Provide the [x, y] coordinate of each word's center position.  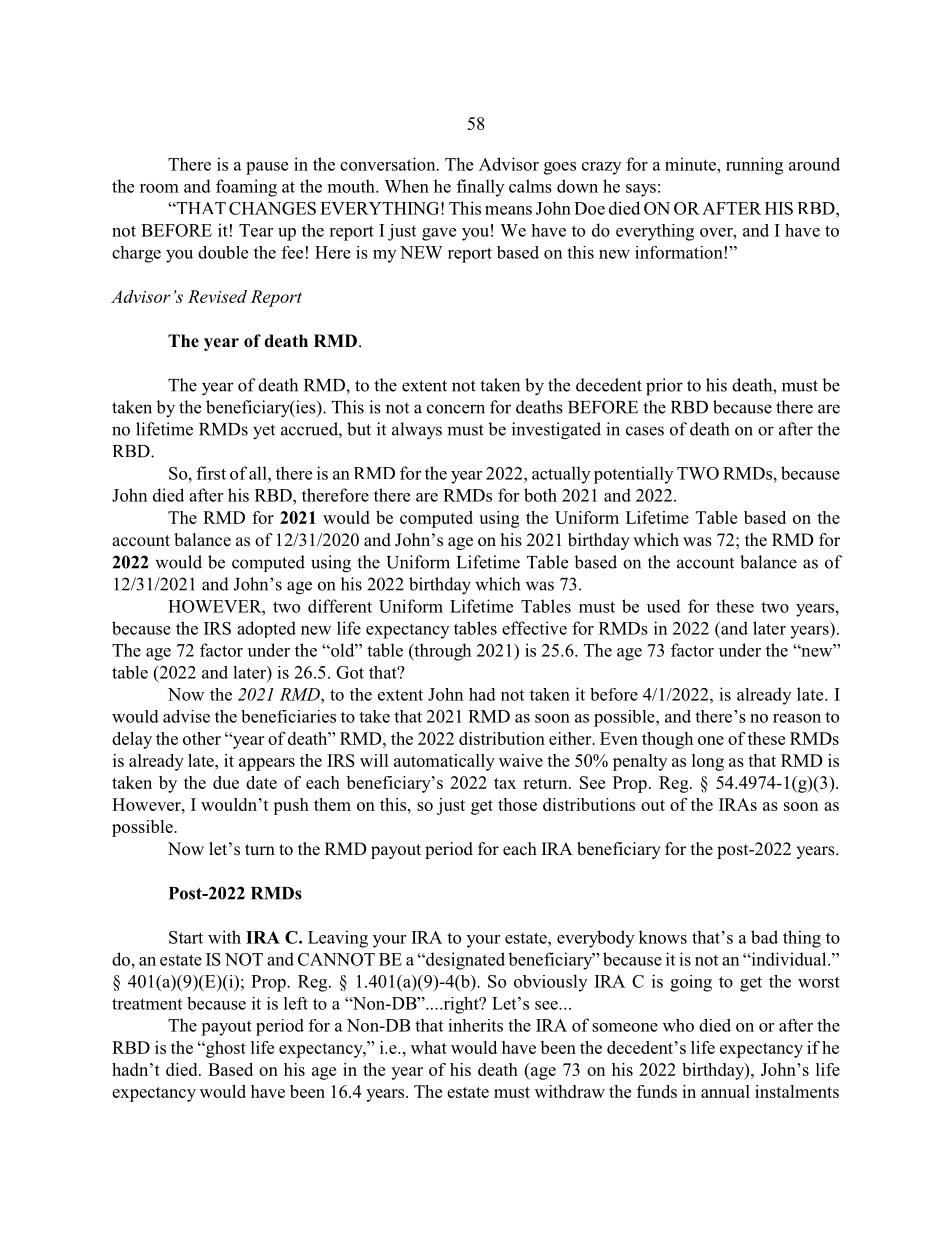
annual [725, 1091]
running [754, 166]
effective [534, 628]
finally [480, 188]
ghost [225, 1049]
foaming [246, 188]
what [429, 1047]
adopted [266, 629]
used [664, 606]
